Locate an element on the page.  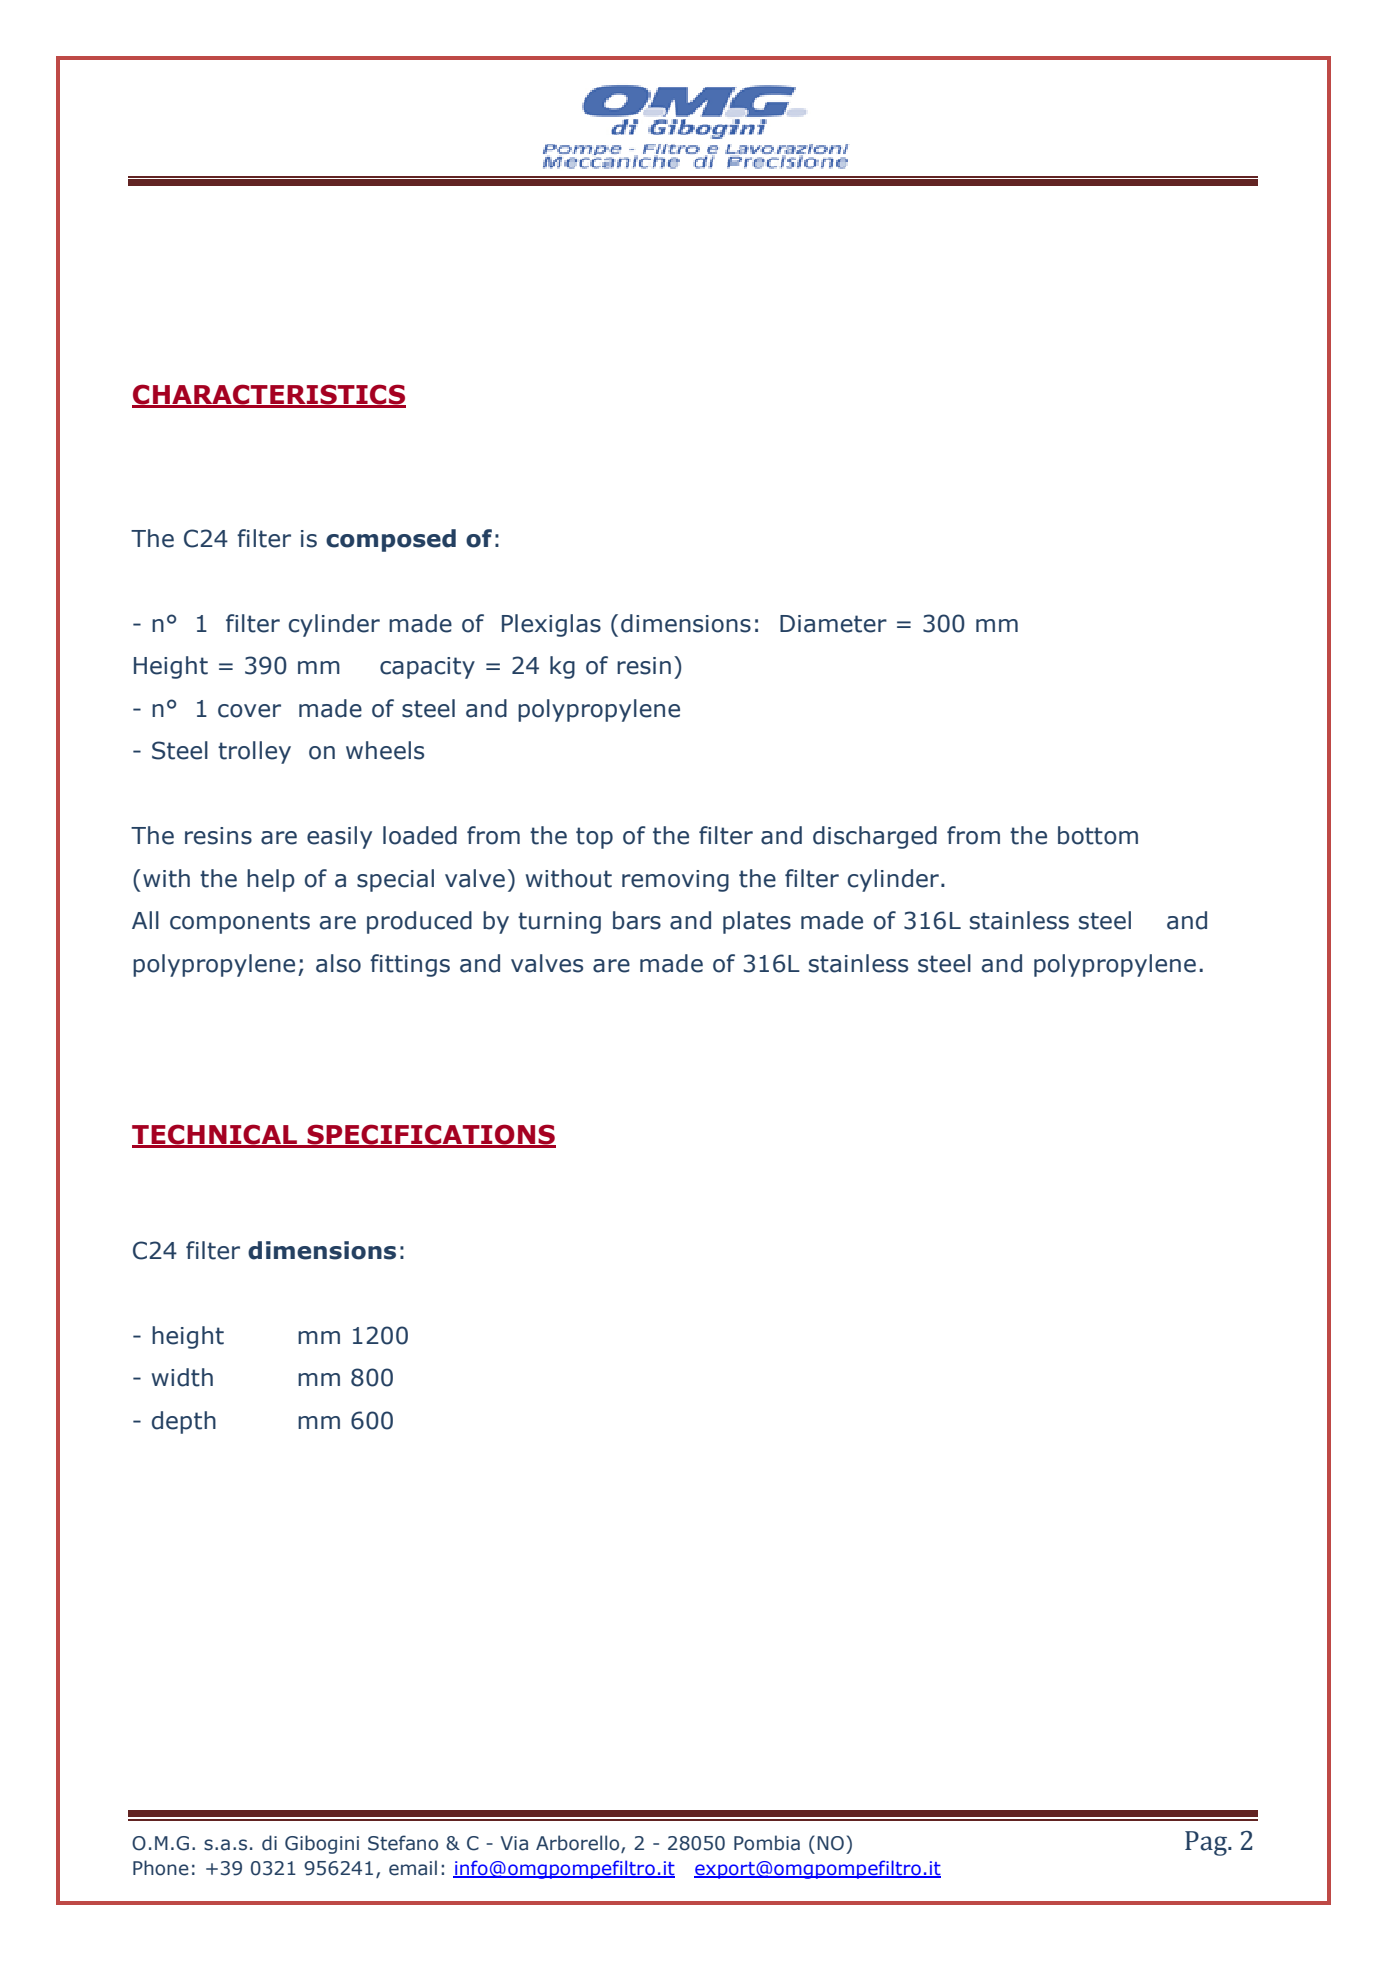
composed is located at coordinates (391, 540).
